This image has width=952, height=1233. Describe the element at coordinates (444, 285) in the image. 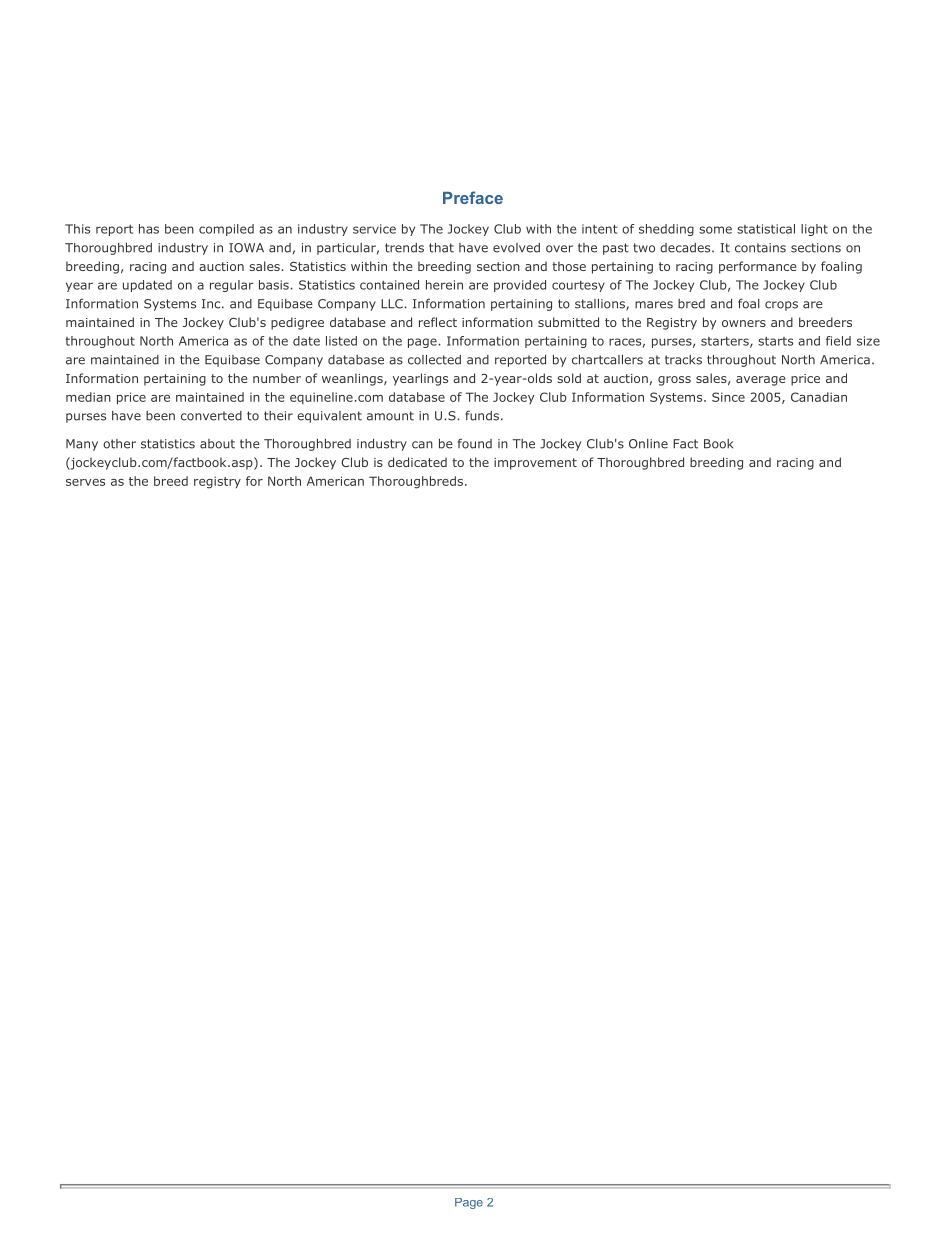

I see `herein` at that location.
